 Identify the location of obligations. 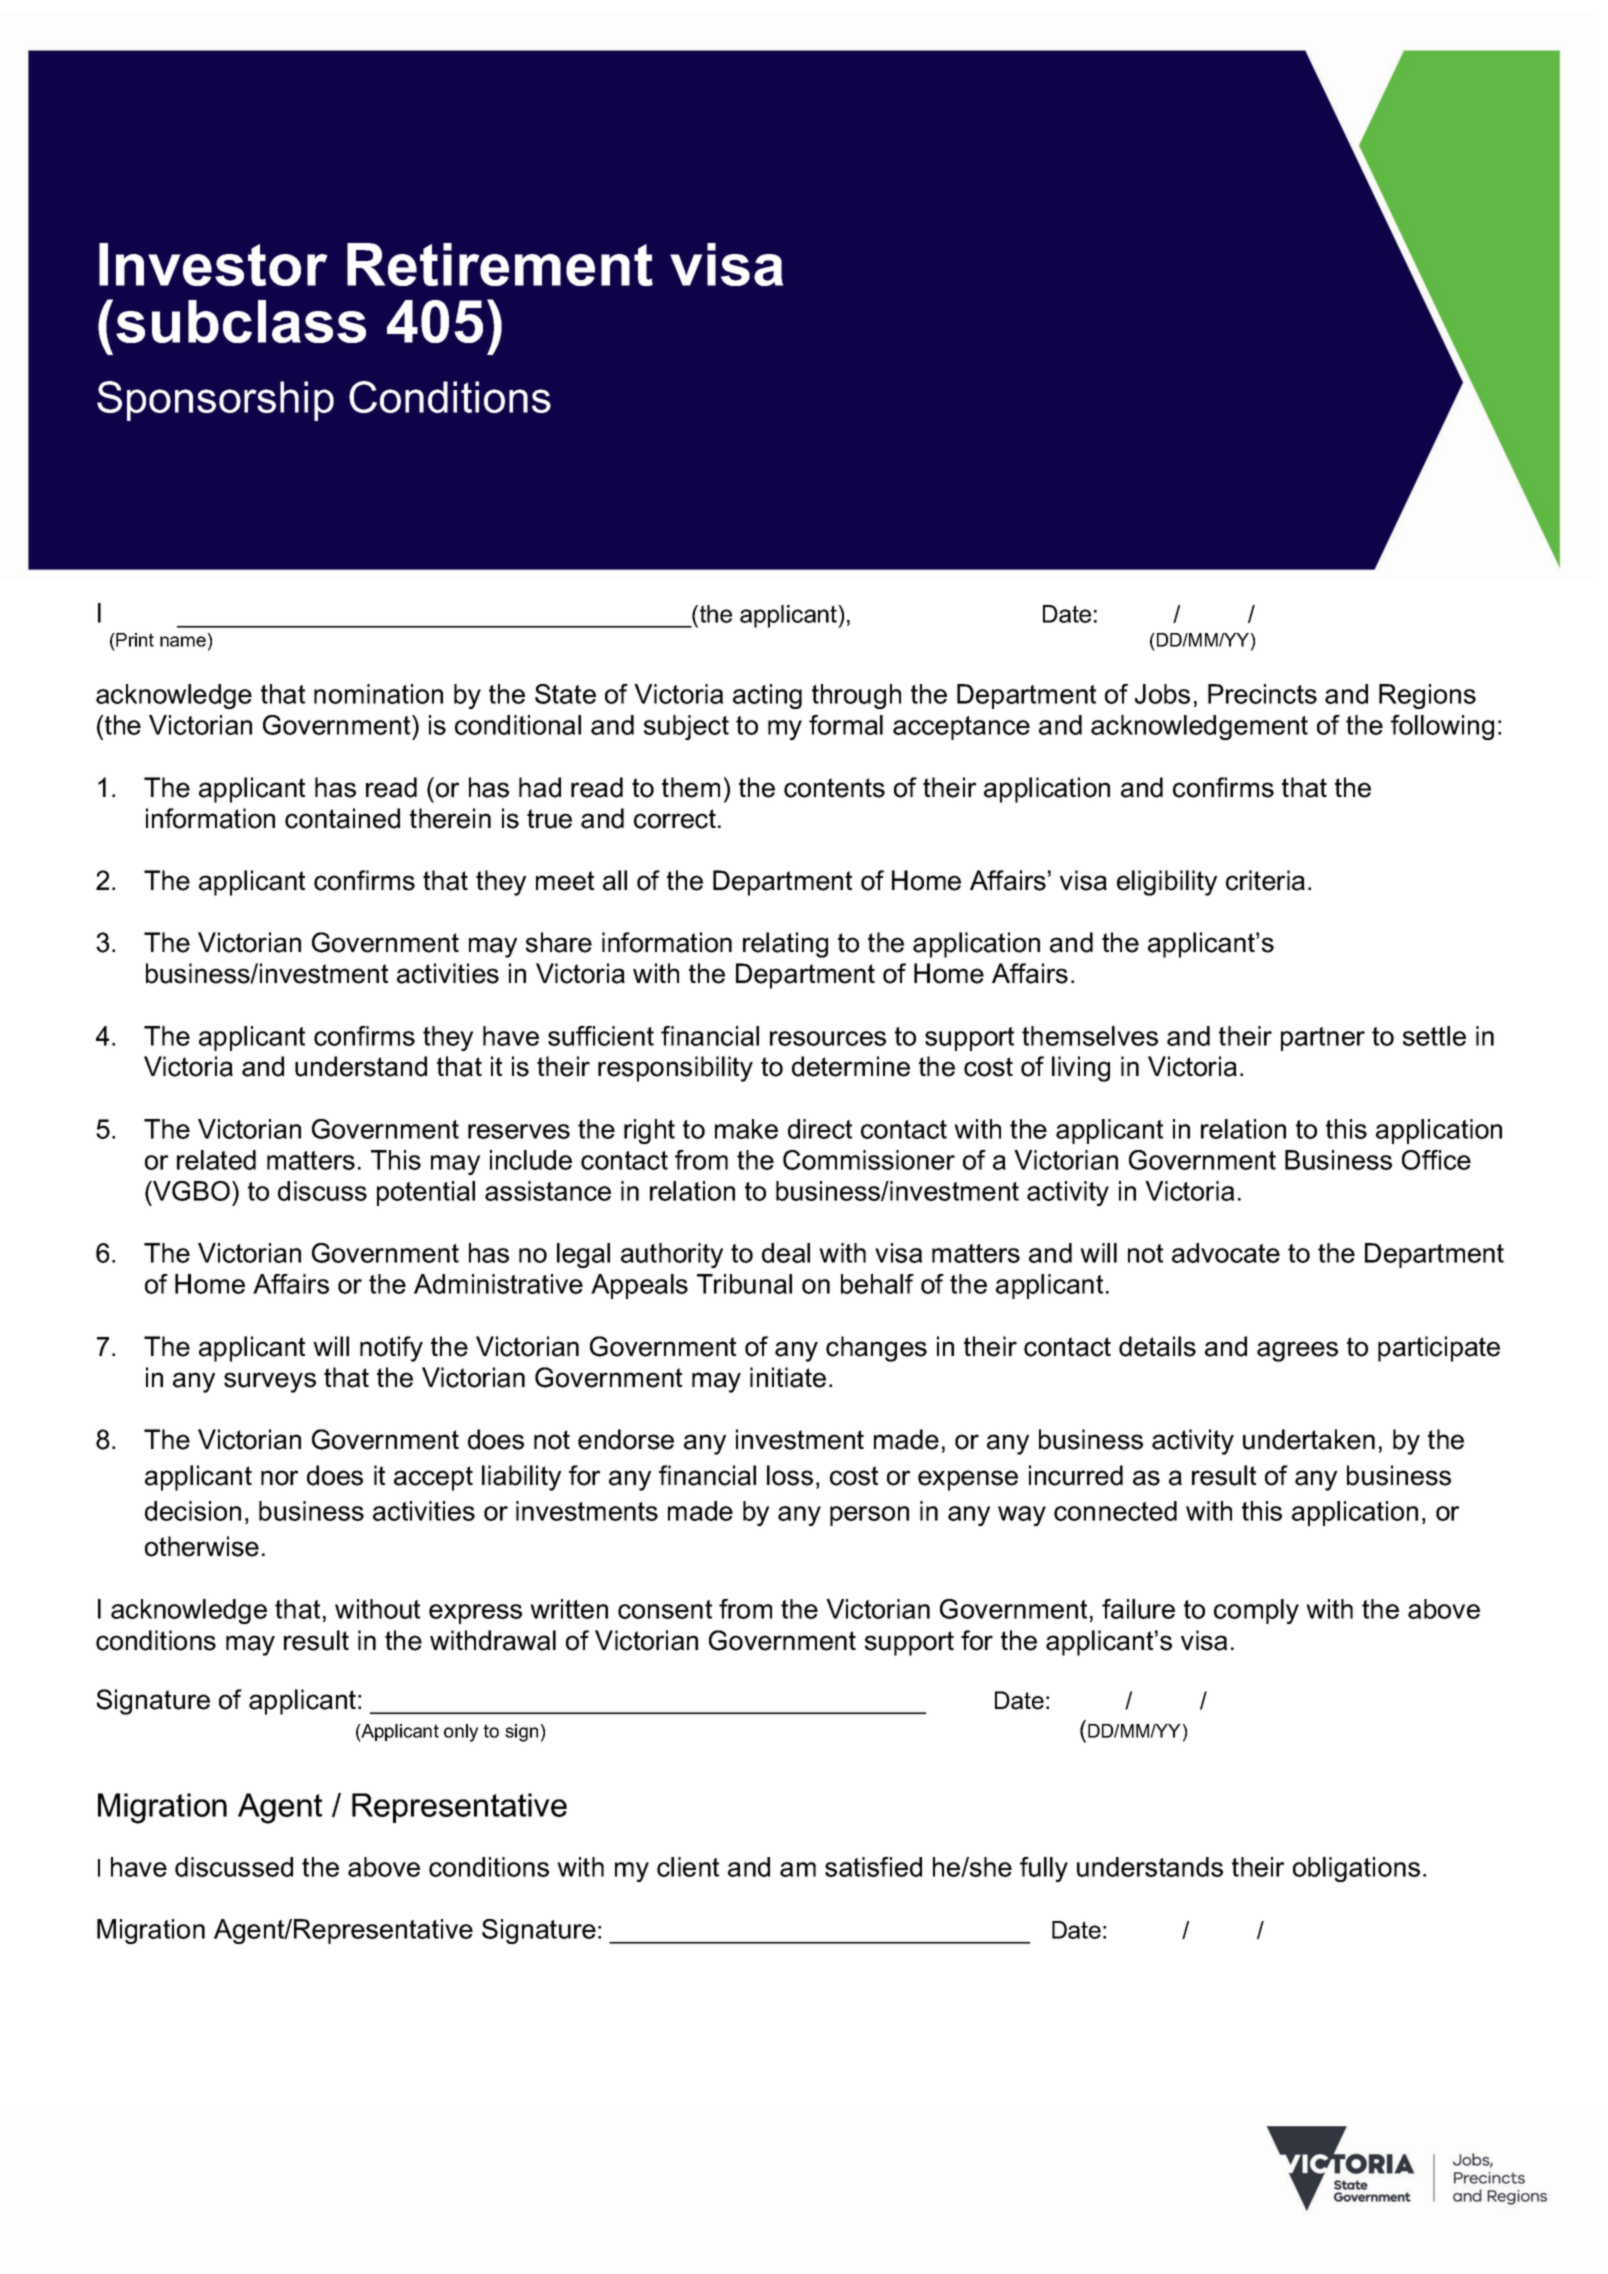
(1356, 1869).
